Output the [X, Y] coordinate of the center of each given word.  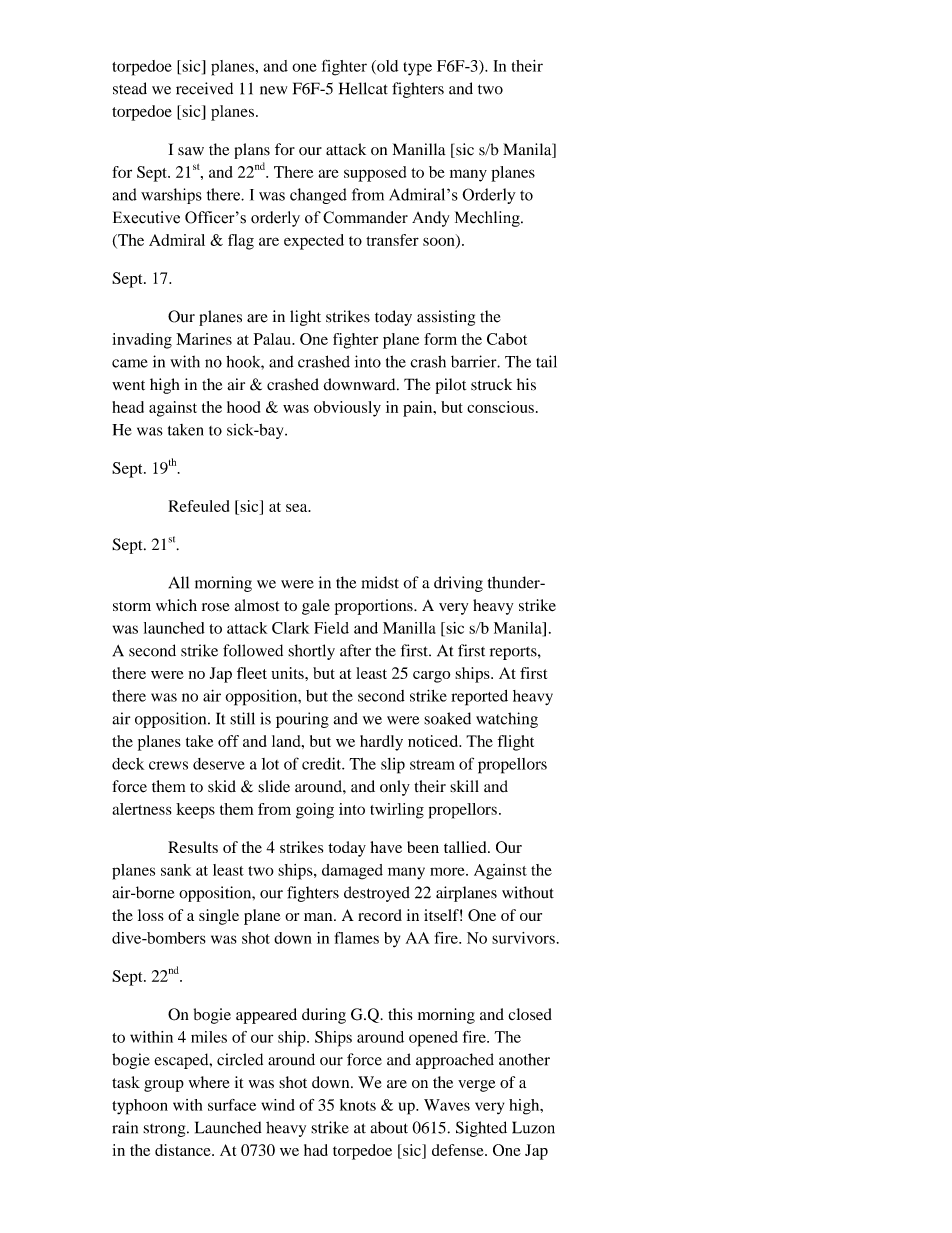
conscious [500, 407]
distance [184, 1150]
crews [168, 765]
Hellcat [363, 88]
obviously [347, 409]
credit [323, 763]
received [204, 88]
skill [464, 786]
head [128, 407]
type [417, 69]
